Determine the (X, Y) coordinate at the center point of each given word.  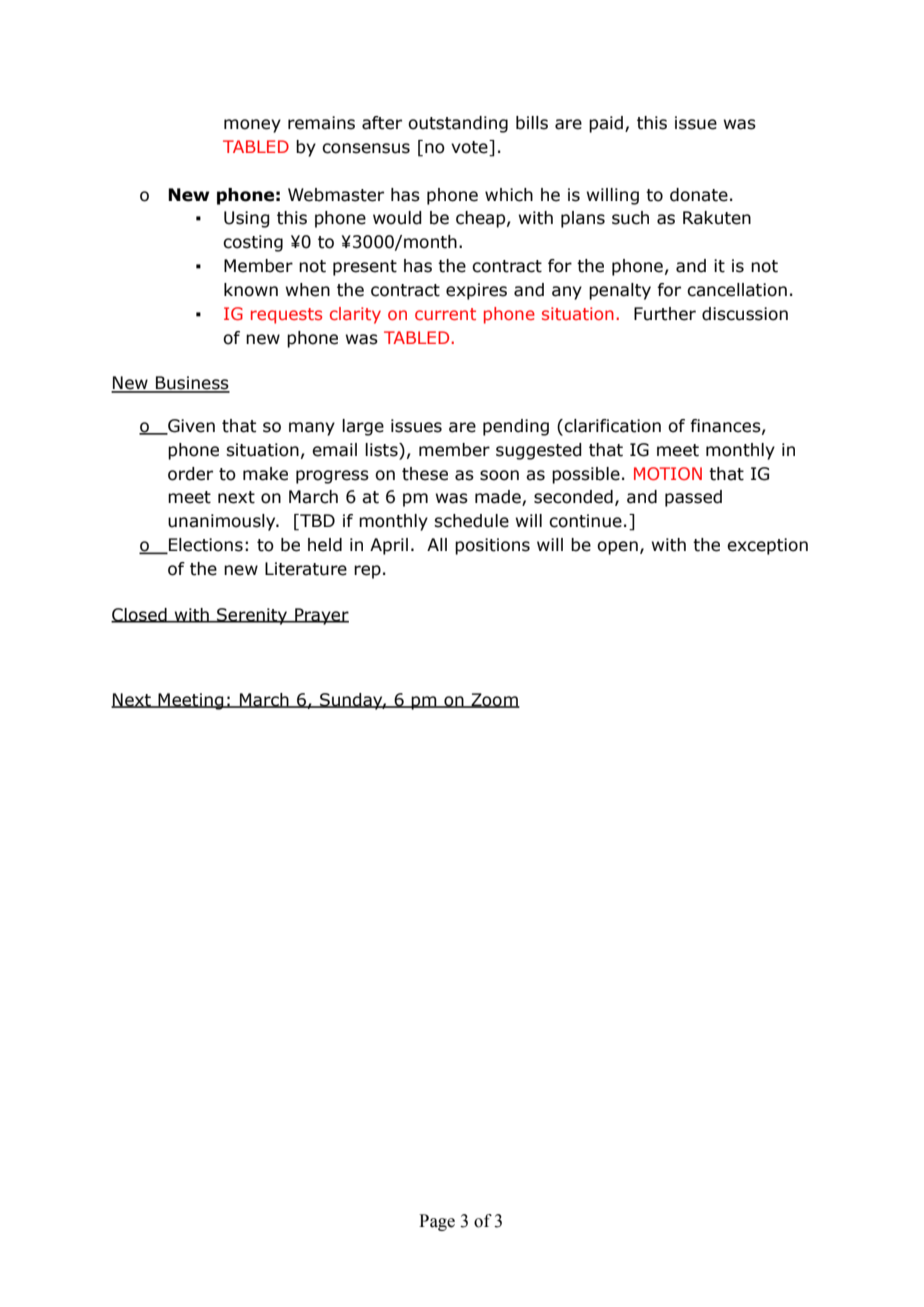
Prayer (321, 616)
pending (516, 427)
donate (699, 195)
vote (470, 148)
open (617, 548)
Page (437, 1222)
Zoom (494, 700)
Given (190, 426)
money (252, 126)
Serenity (252, 616)
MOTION (668, 473)
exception (767, 546)
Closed (140, 615)
